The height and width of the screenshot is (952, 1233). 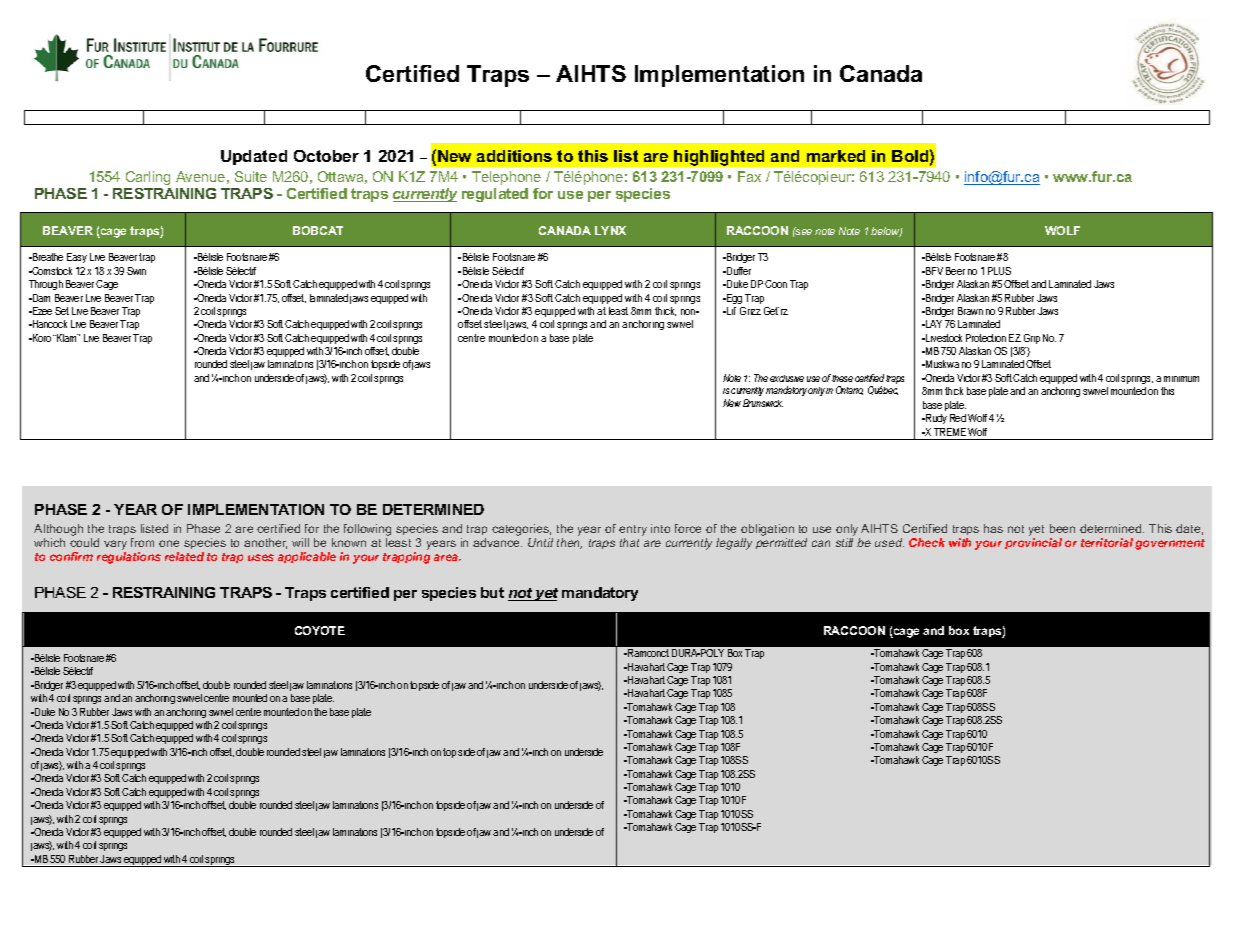 I want to click on Suite, so click(x=251, y=176).
